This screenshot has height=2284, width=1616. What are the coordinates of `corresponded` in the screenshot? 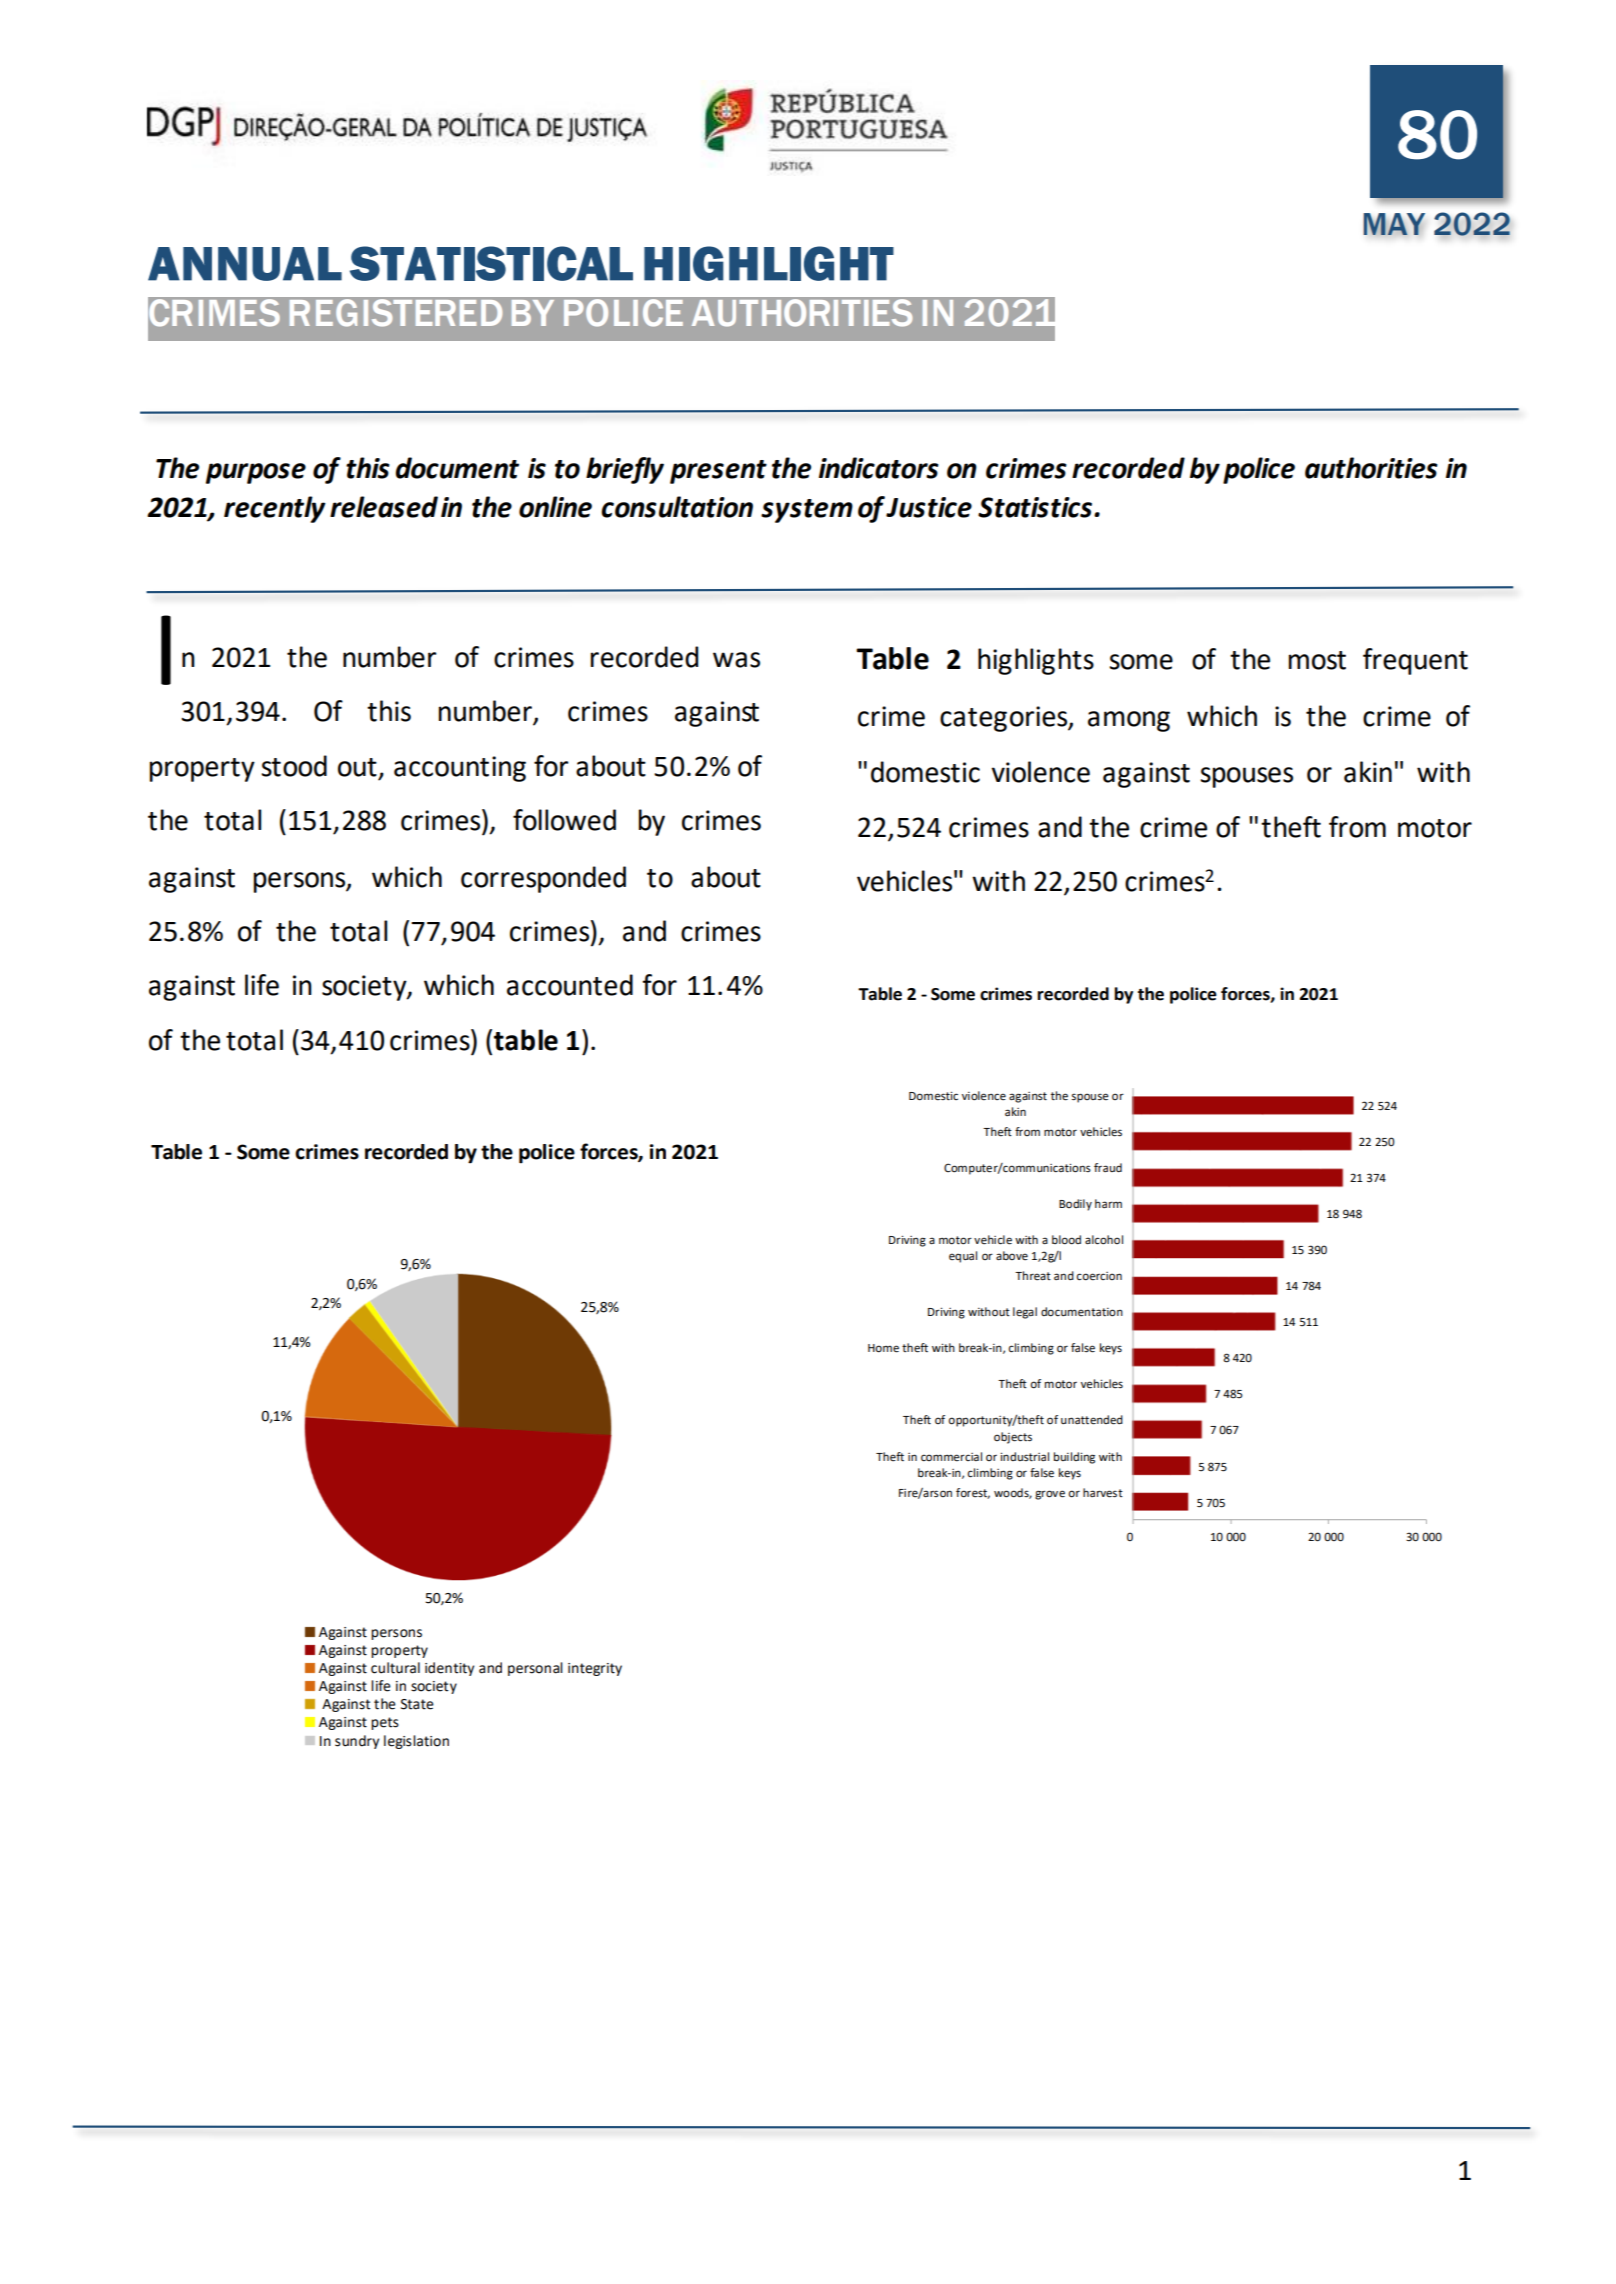 It's located at (543, 879).
